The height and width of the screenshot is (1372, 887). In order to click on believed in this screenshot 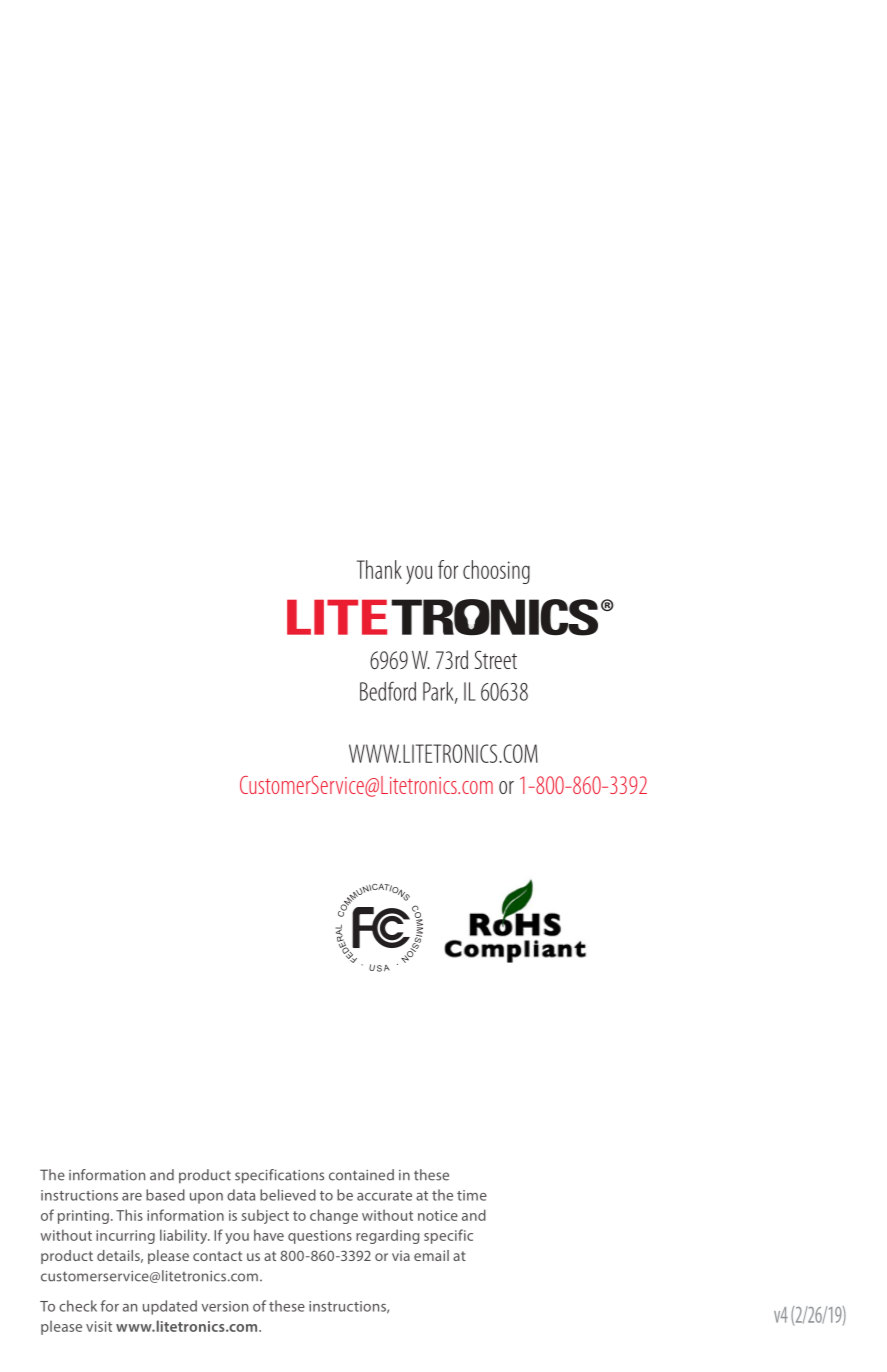, I will do `click(288, 1195)`.
